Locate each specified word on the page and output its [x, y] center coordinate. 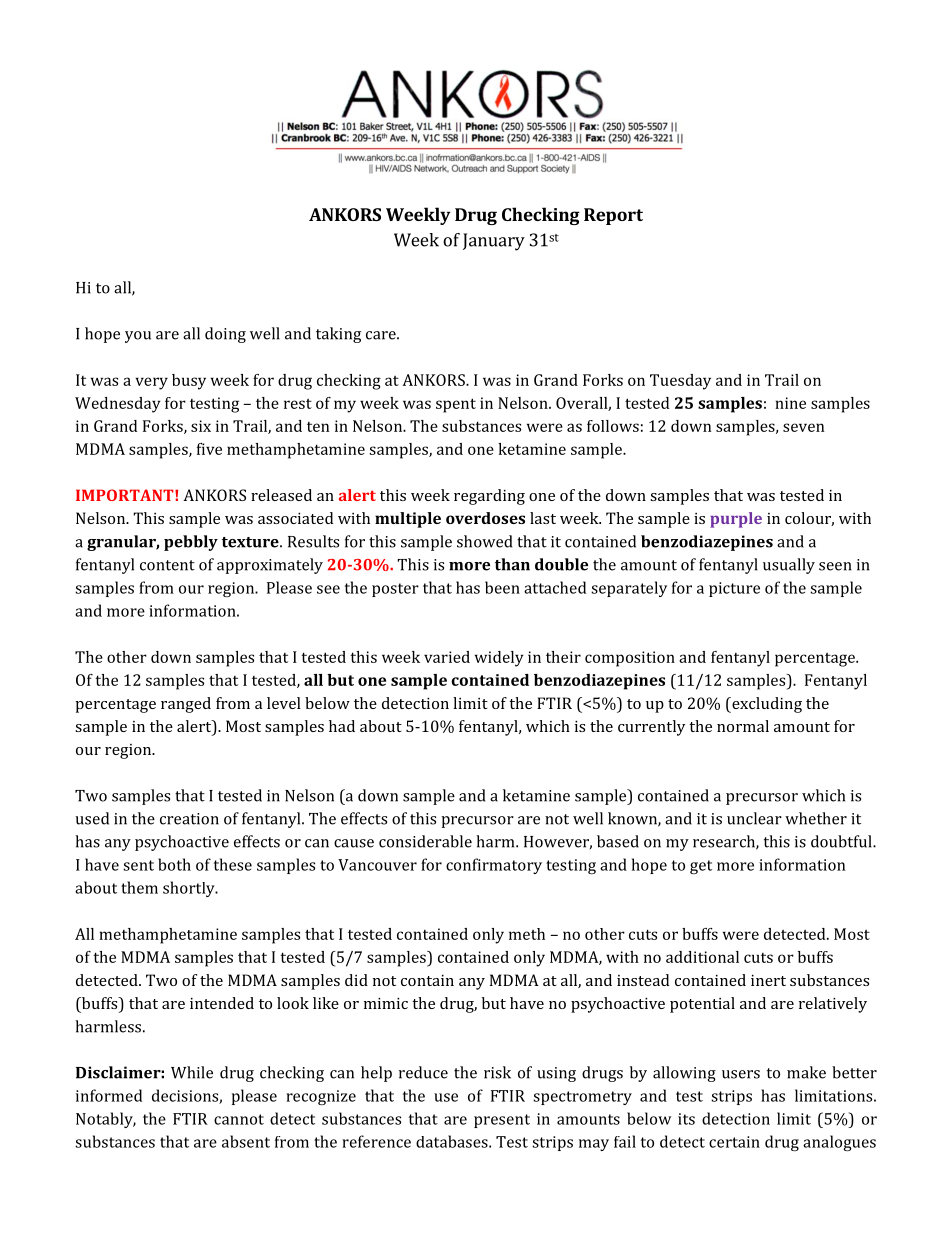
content [167, 565]
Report [613, 216]
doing [225, 335]
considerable [425, 841]
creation [189, 819]
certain [734, 1142]
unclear [754, 818]
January [494, 242]
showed [484, 541]
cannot [239, 1119]
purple [736, 520]
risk [497, 1072]
